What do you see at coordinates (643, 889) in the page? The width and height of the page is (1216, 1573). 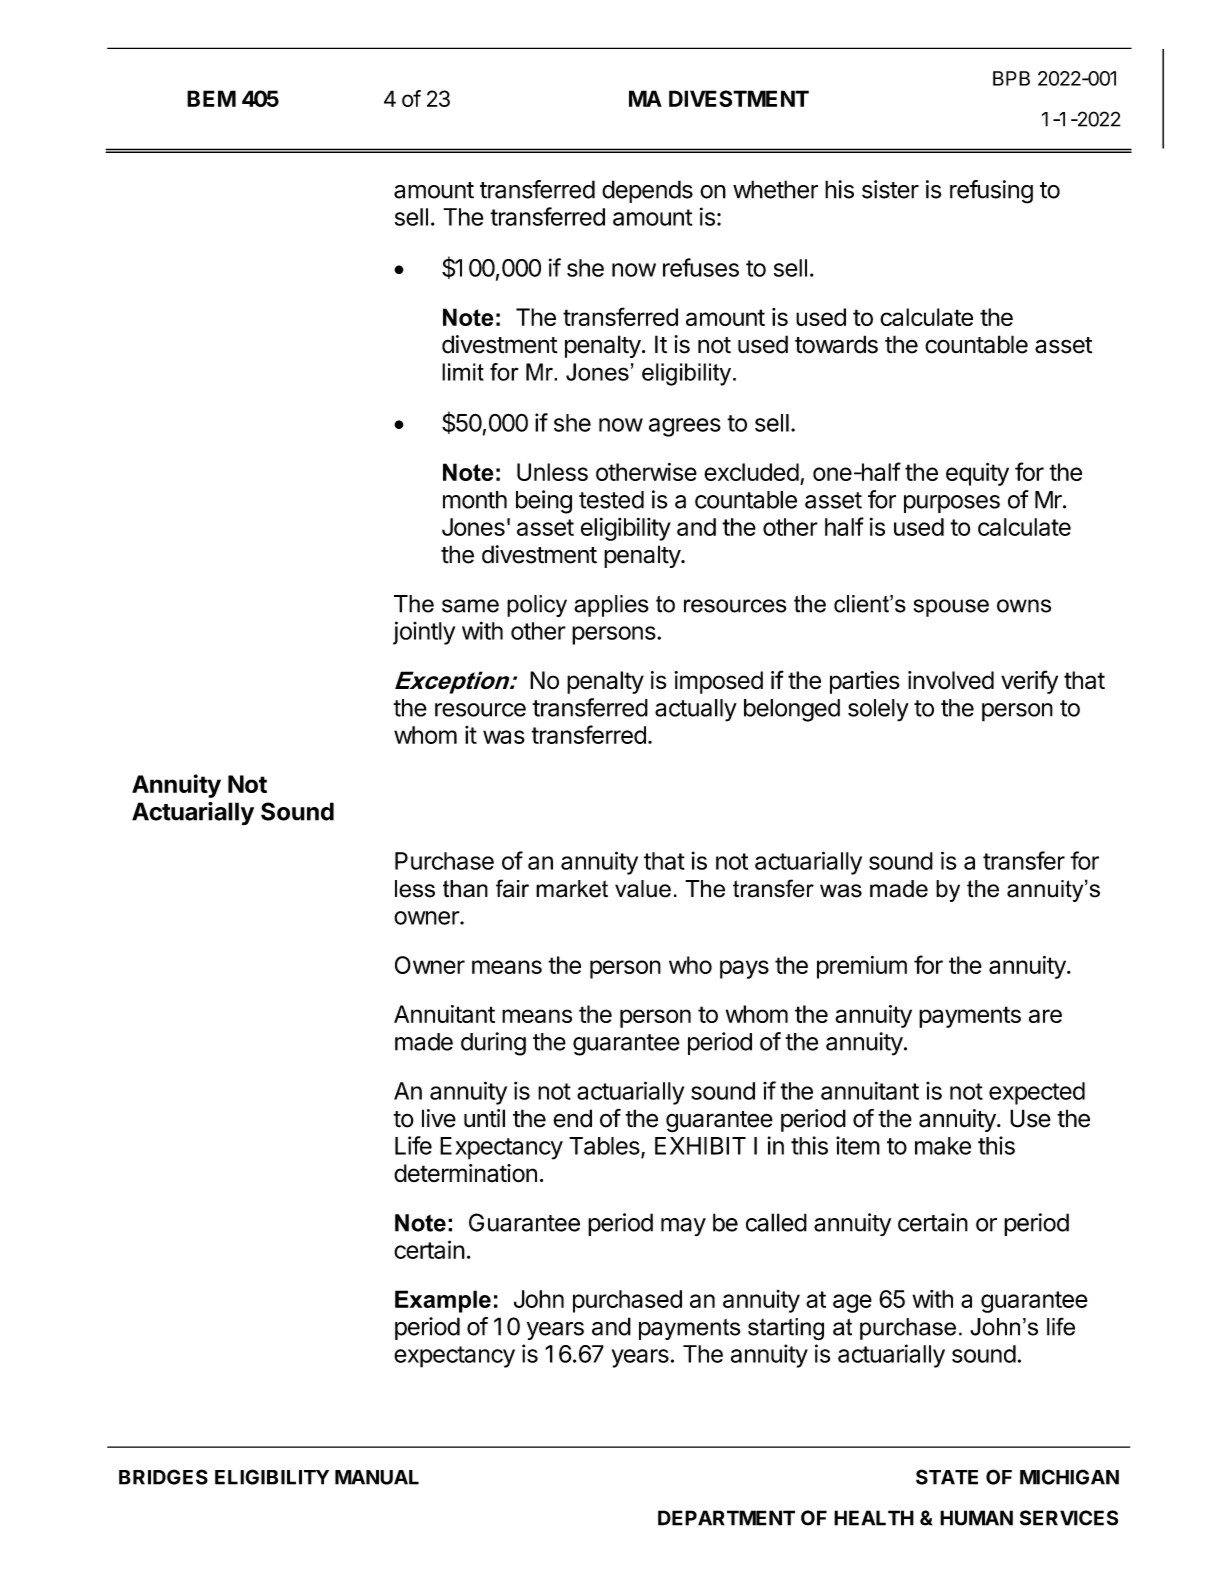 I see `value` at bounding box center [643, 889].
